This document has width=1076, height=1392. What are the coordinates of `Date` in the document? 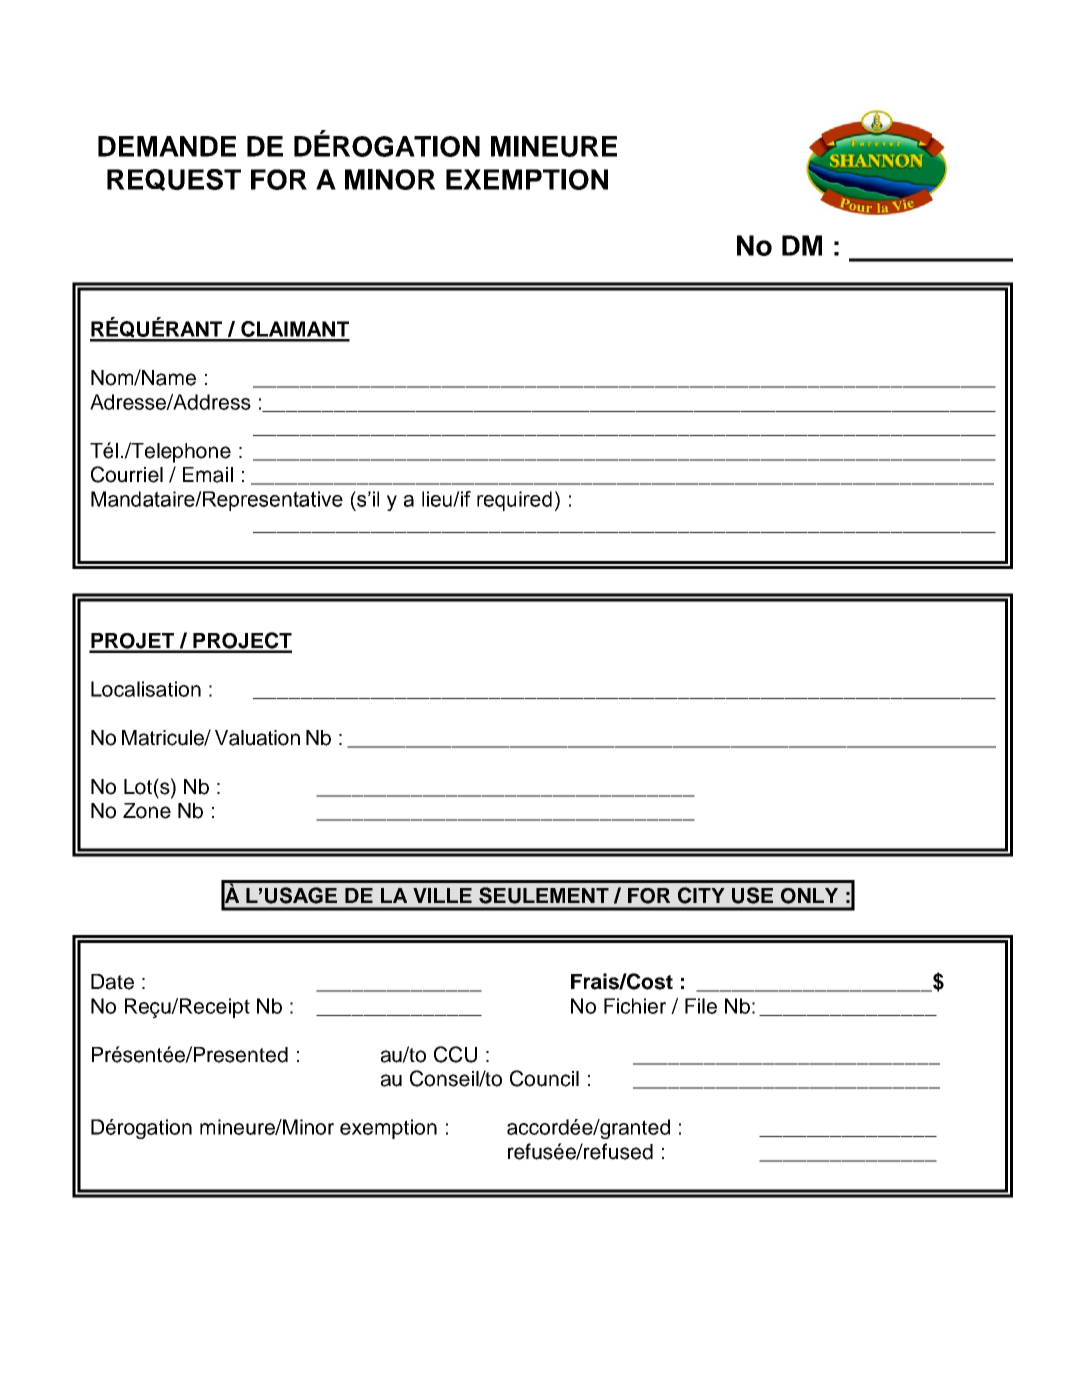 It's located at (112, 982).
